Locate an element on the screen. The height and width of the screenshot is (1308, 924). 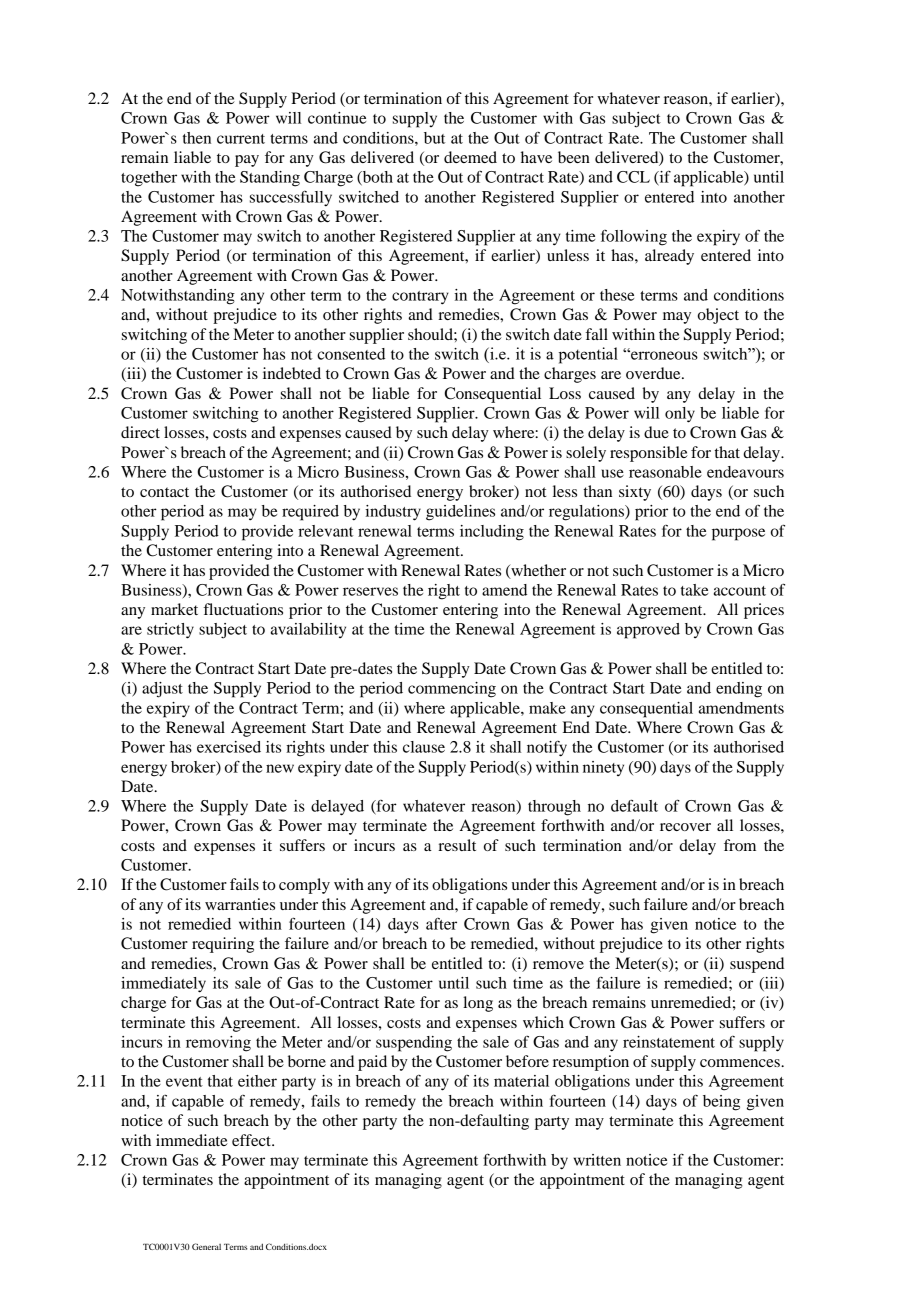
then is located at coordinates (197, 138).
